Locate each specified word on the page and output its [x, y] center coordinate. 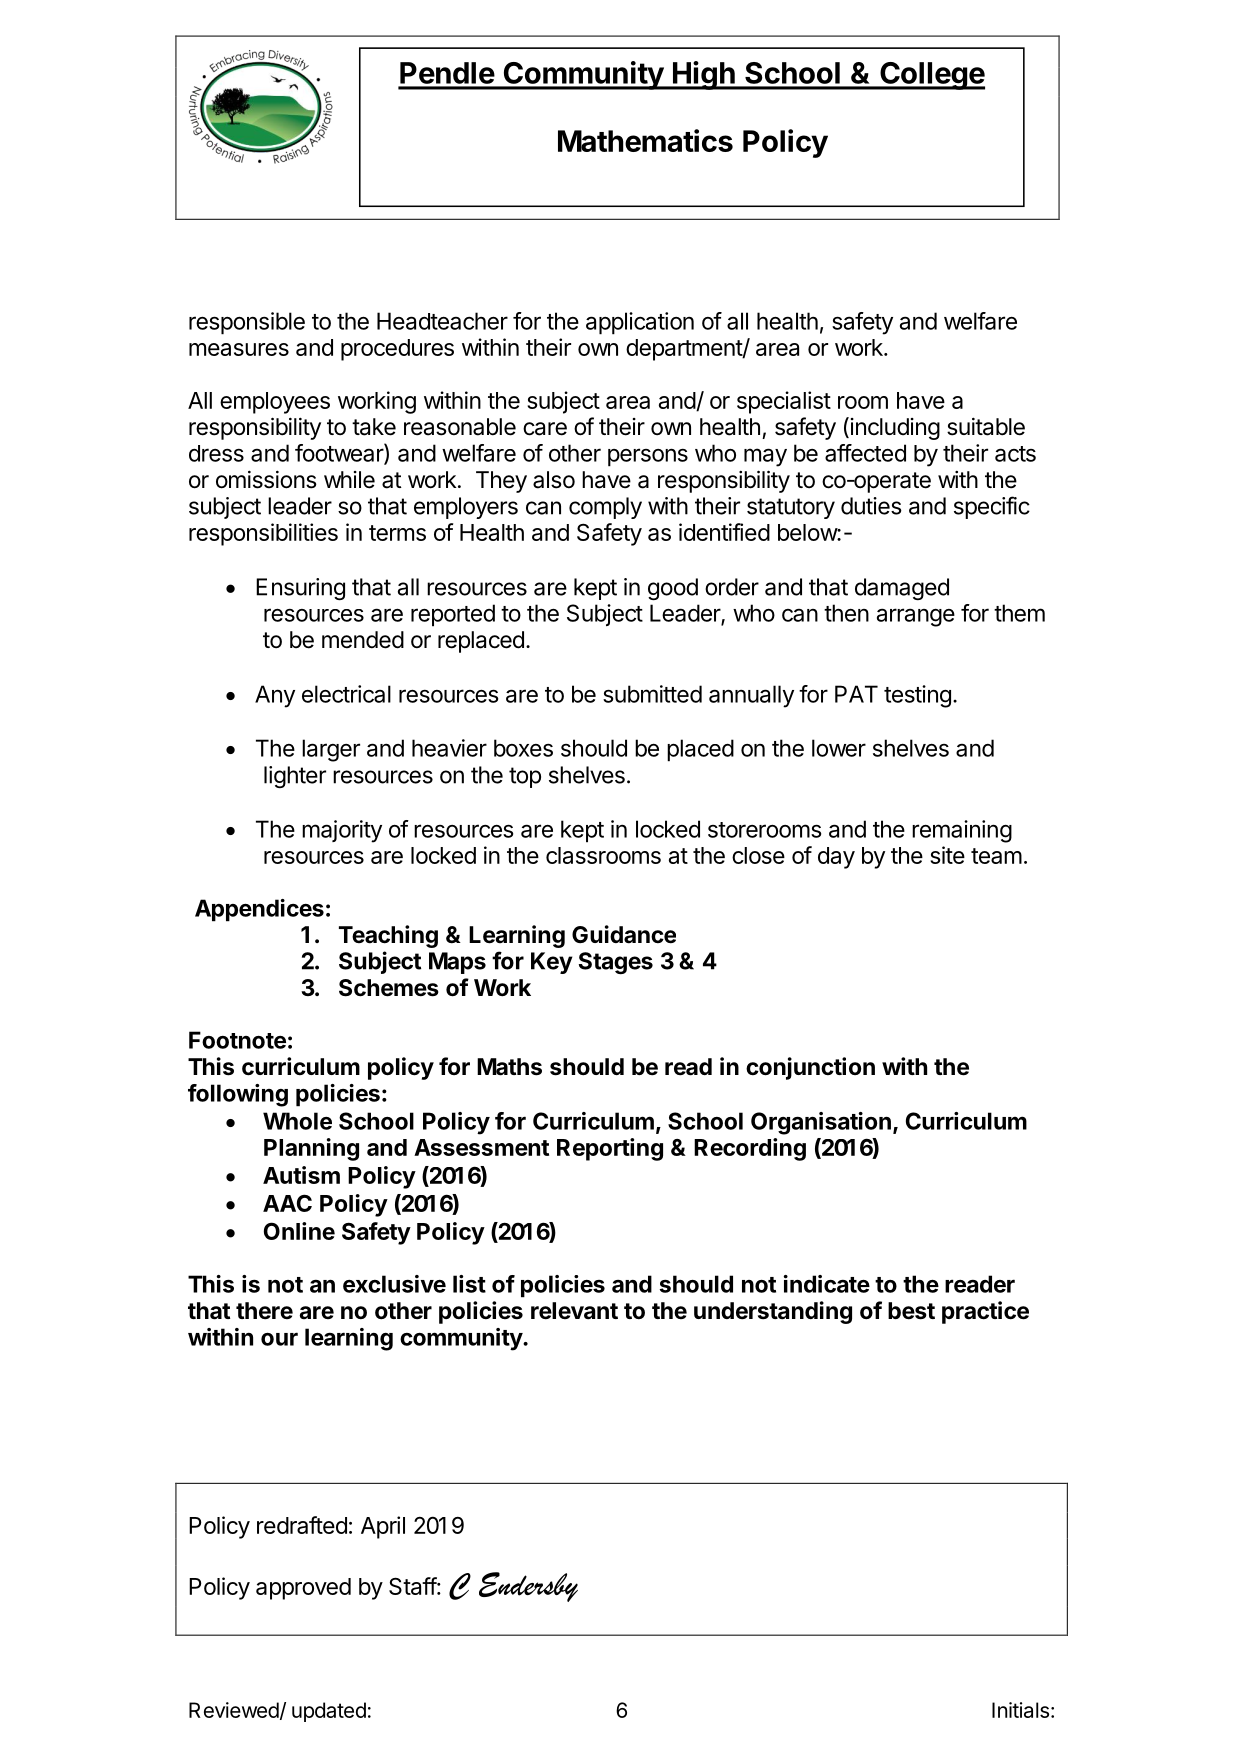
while [349, 480]
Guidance [624, 934]
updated [329, 1712]
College [931, 76]
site [947, 855]
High [704, 75]
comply [605, 508]
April [383, 1527]
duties [871, 506]
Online [299, 1231]
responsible [247, 323]
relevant [574, 1311]
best [911, 1311]
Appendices [259, 910]
